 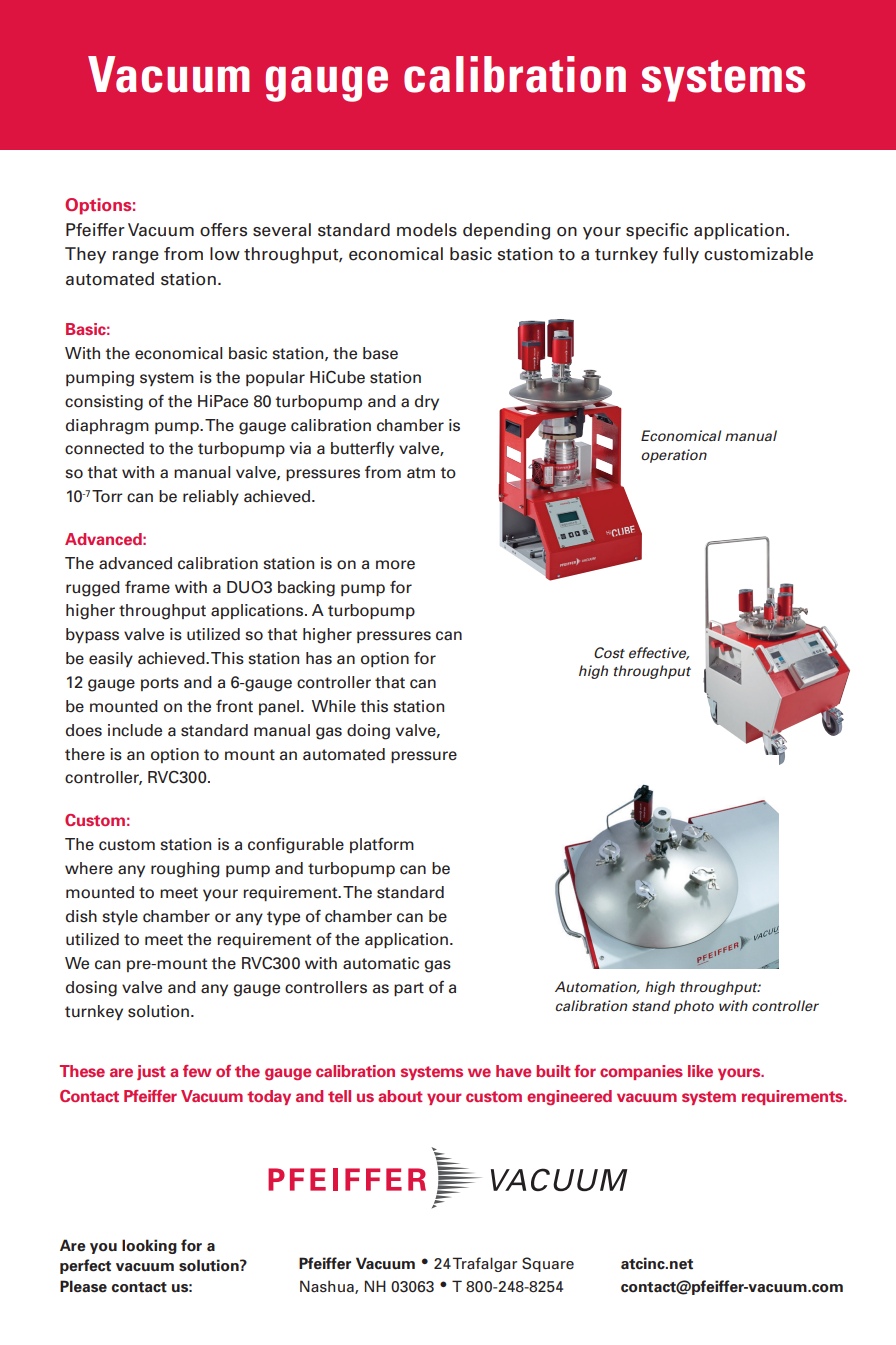 What do you see at coordinates (107, 496) in the screenshot?
I see `Torr` at bounding box center [107, 496].
